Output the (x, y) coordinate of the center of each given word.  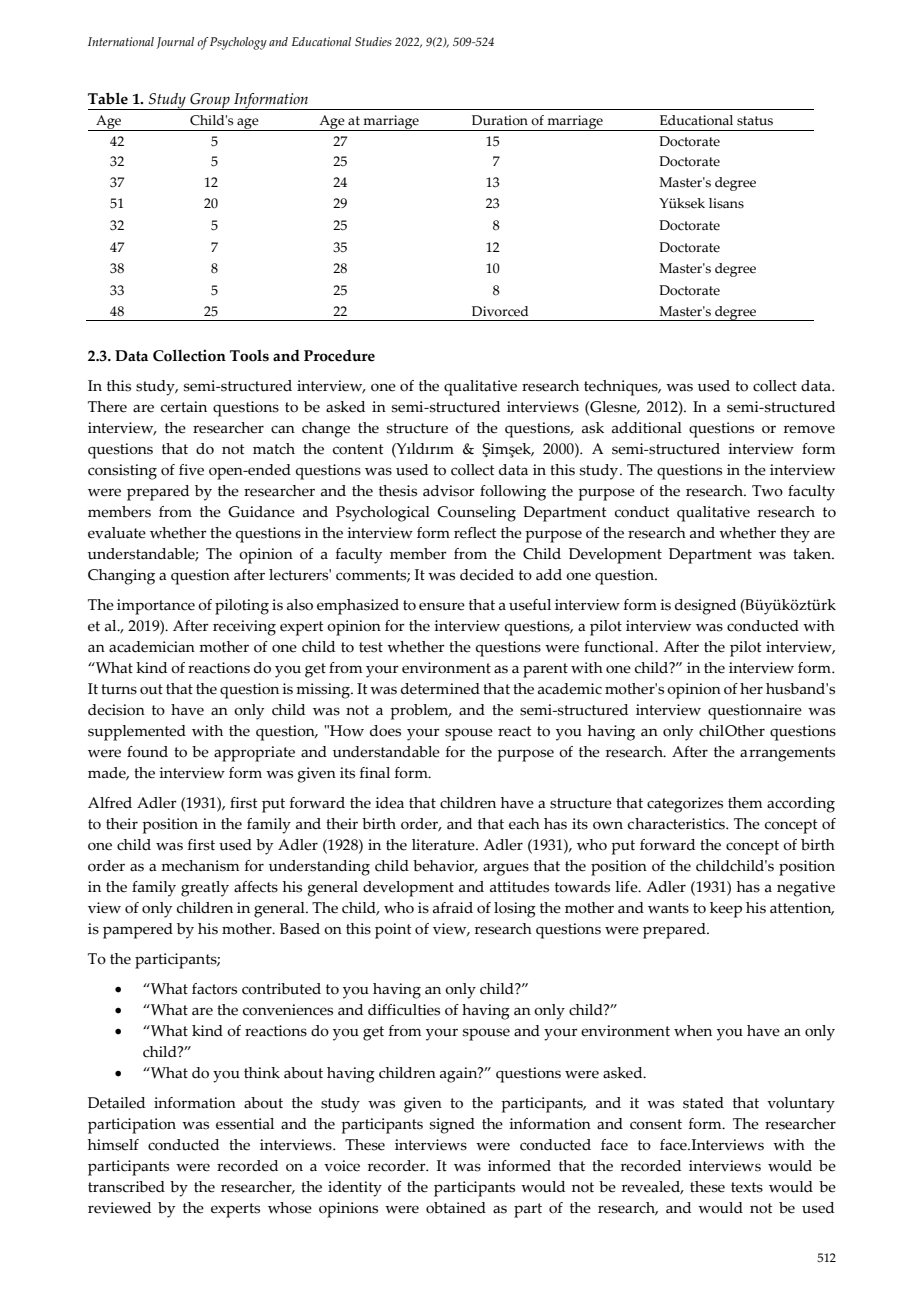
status (755, 121)
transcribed (126, 1187)
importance (156, 607)
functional (620, 647)
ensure (442, 606)
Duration (500, 120)
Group (210, 101)
